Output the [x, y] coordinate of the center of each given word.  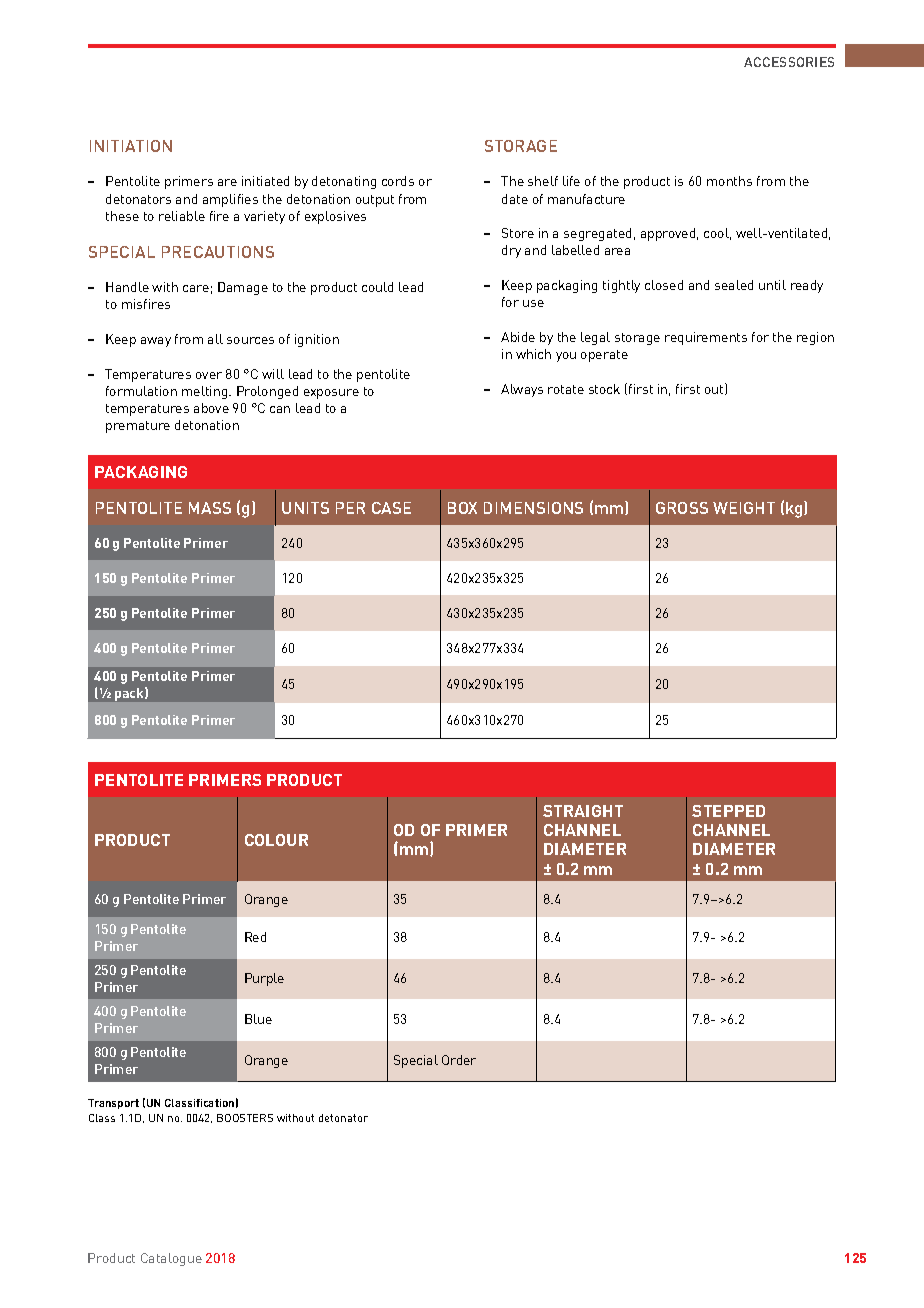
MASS [210, 508]
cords [398, 181]
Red [255, 937]
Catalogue [171, 1259]
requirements [706, 338]
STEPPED [728, 811]
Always [522, 390]
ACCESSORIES [789, 62]
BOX [462, 508]
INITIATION [131, 146]
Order [459, 1060]
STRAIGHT [583, 811]
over [209, 375]
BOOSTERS [245, 1118]
